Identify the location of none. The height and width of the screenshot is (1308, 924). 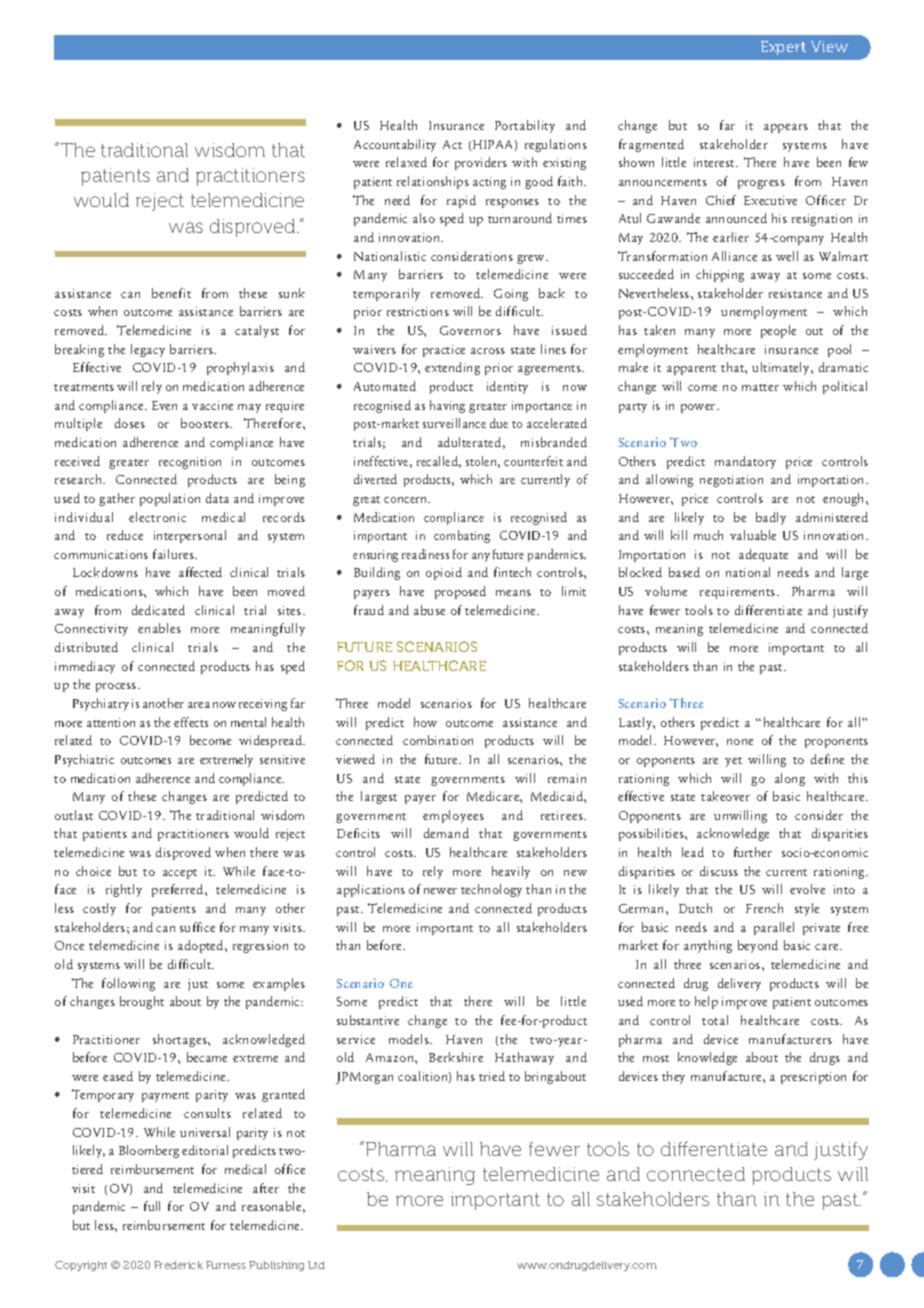
(740, 742).
